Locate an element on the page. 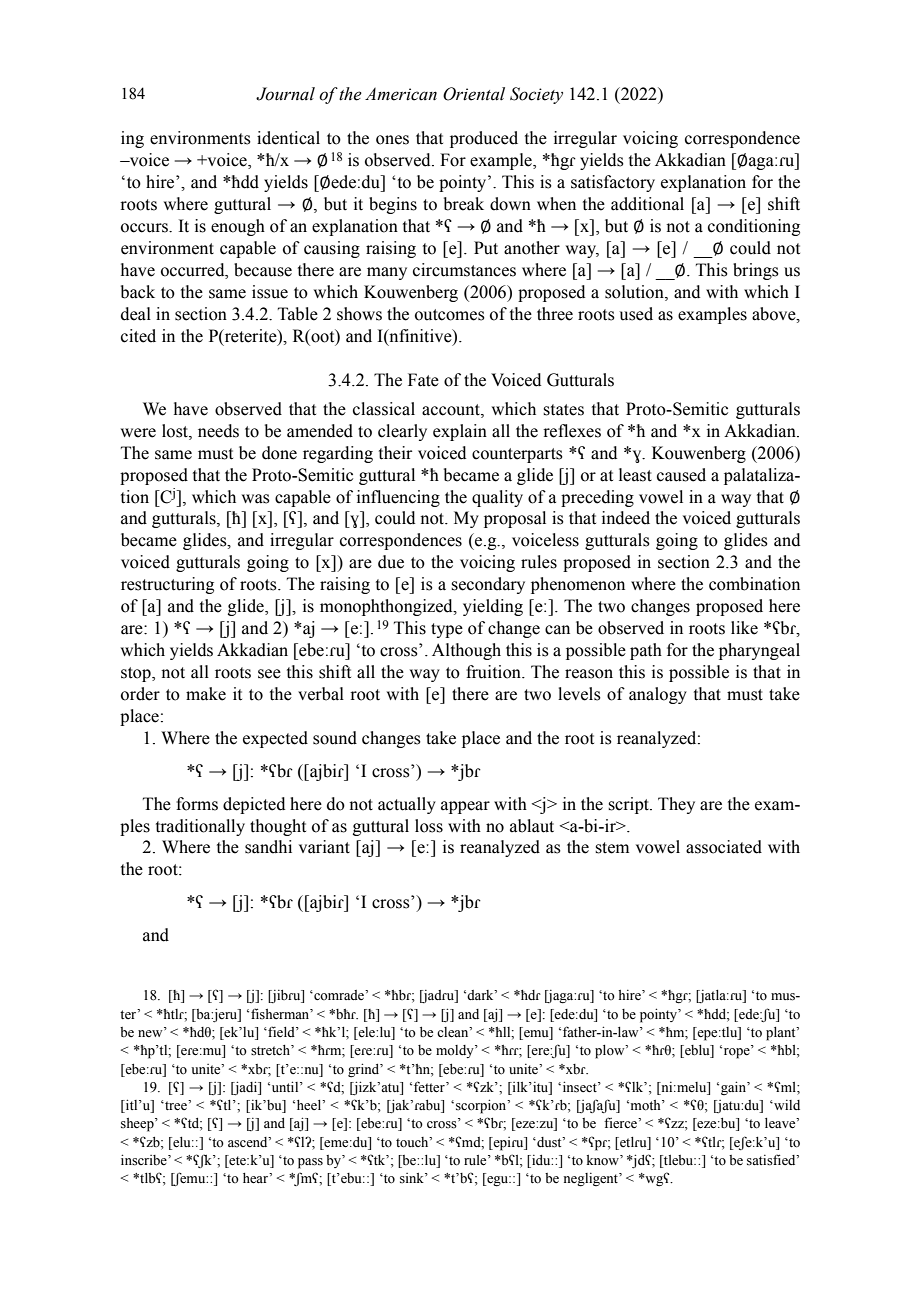  ascend is located at coordinates (249, 1142).
